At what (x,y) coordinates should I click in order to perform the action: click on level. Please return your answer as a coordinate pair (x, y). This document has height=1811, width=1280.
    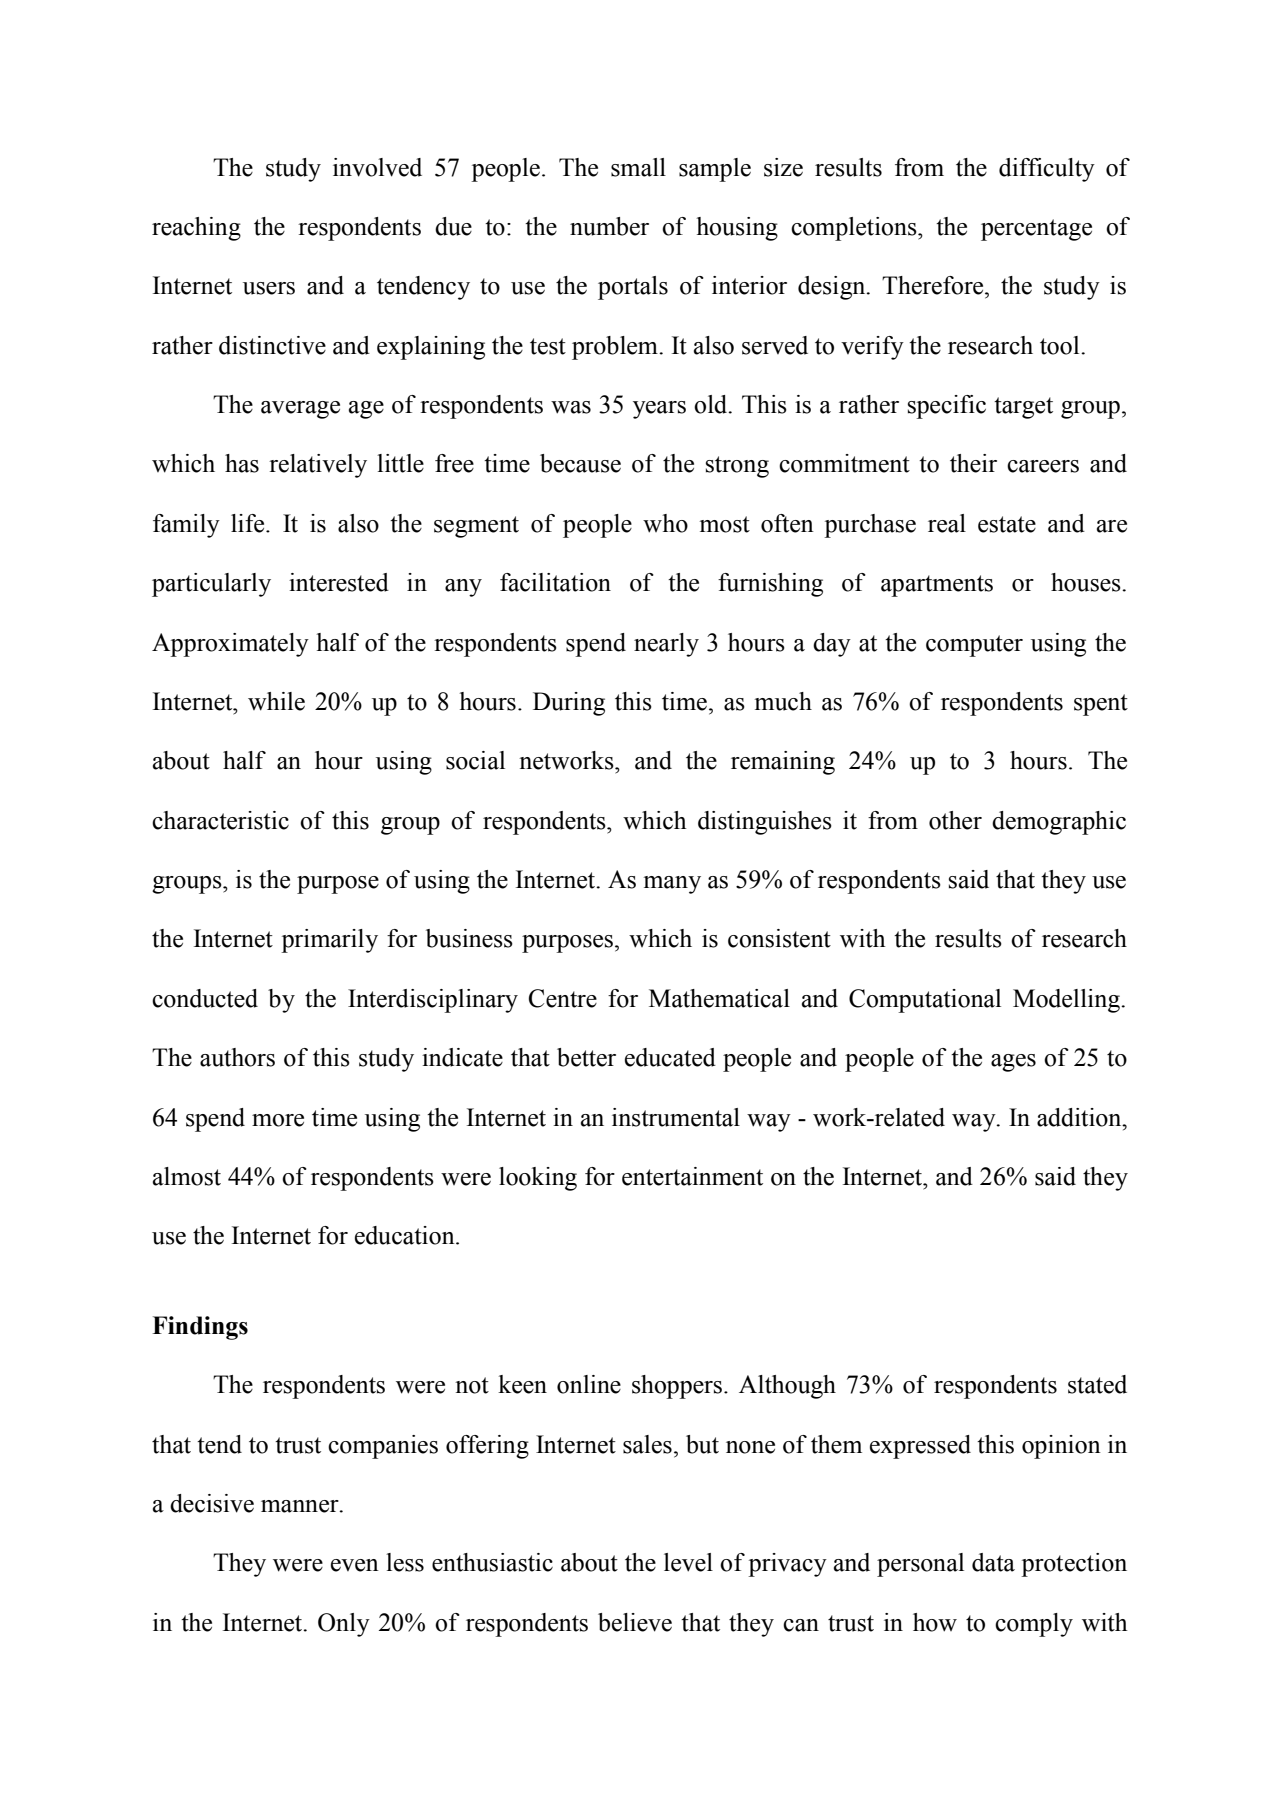
    Looking at the image, I should click on (688, 1562).
